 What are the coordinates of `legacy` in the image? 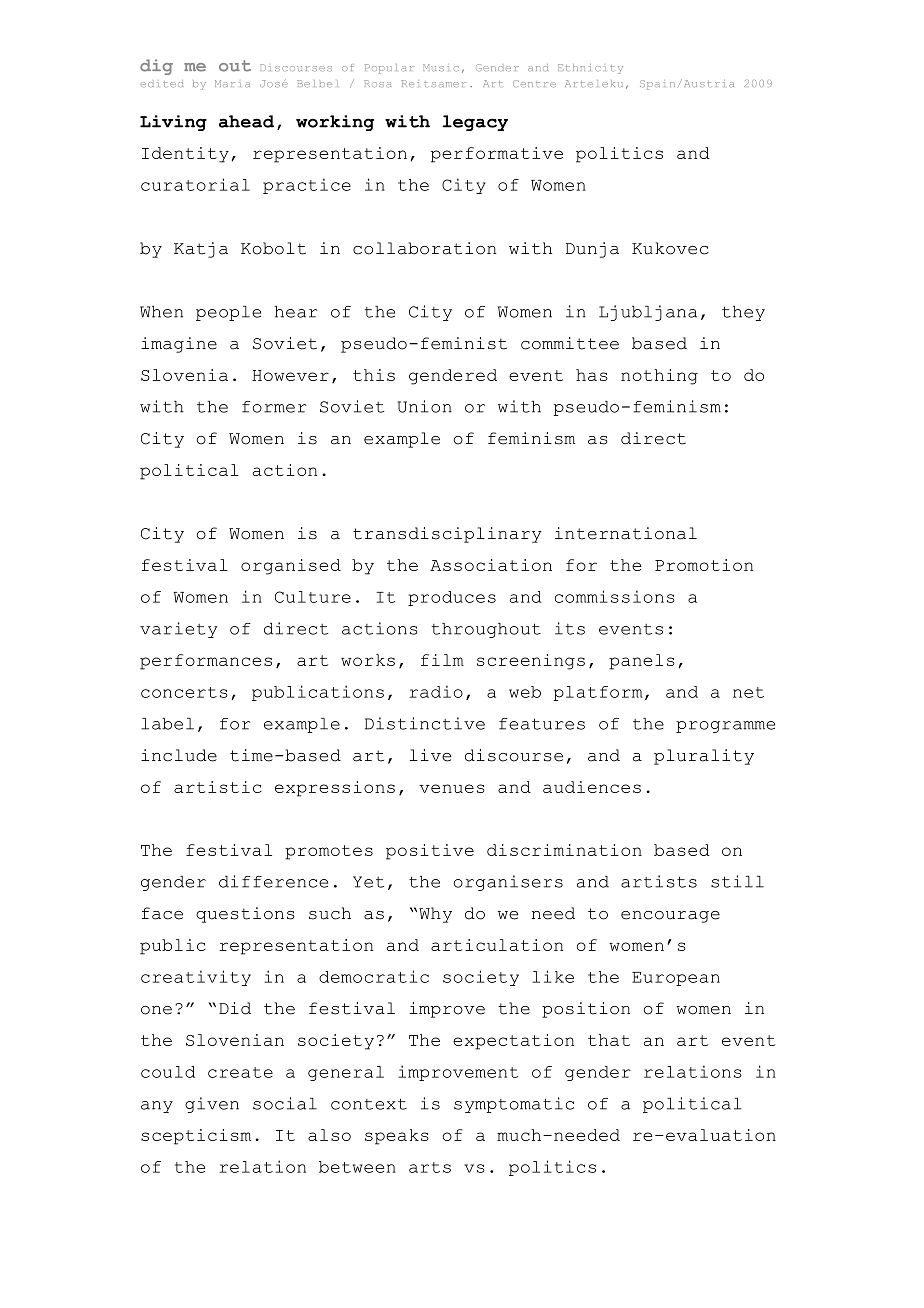 It's located at (475, 123).
